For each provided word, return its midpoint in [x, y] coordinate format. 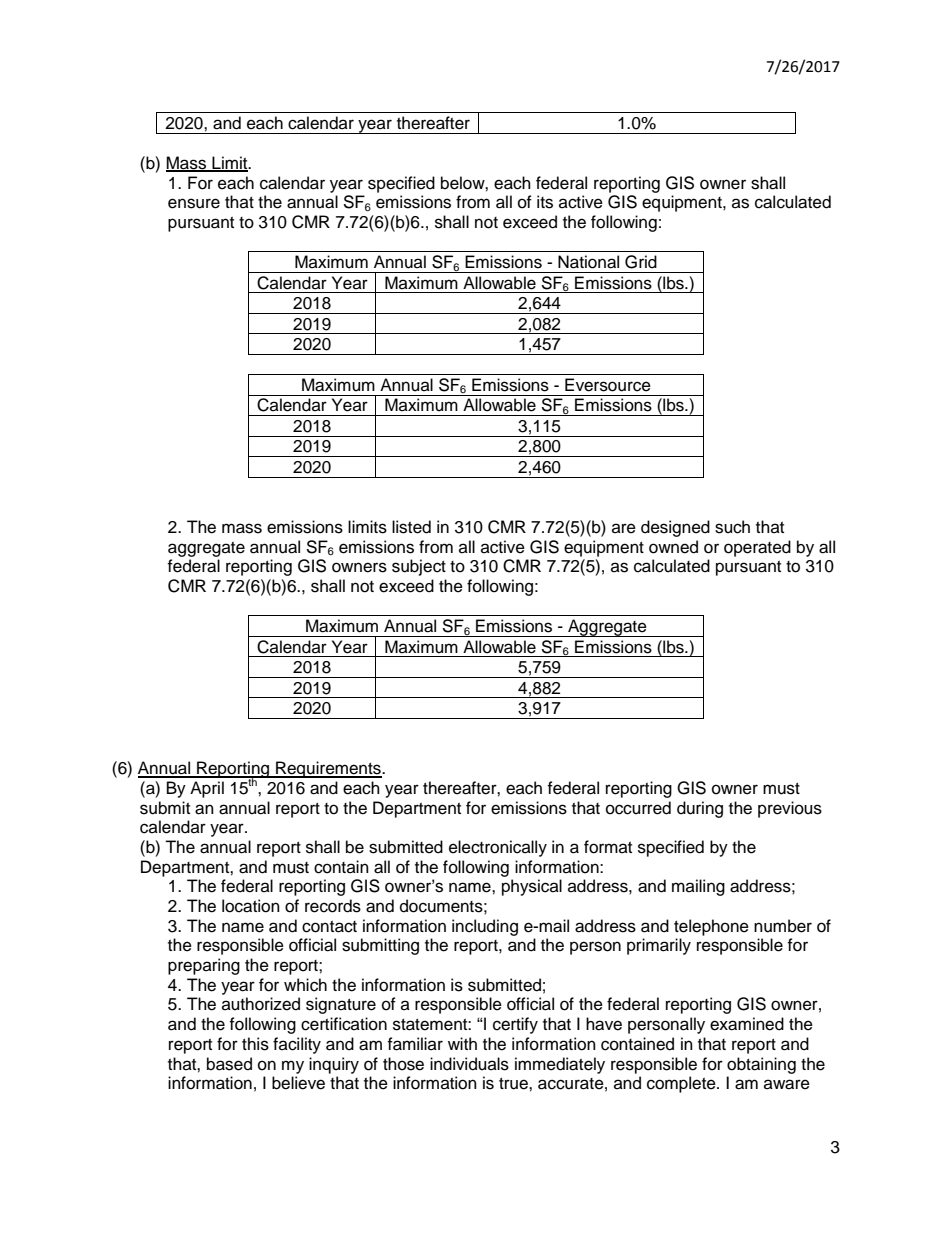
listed [411, 527]
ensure [194, 203]
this [255, 1044]
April [207, 789]
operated [757, 548]
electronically [498, 848]
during [700, 809]
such [732, 527]
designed [675, 528]
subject [419, 567]
